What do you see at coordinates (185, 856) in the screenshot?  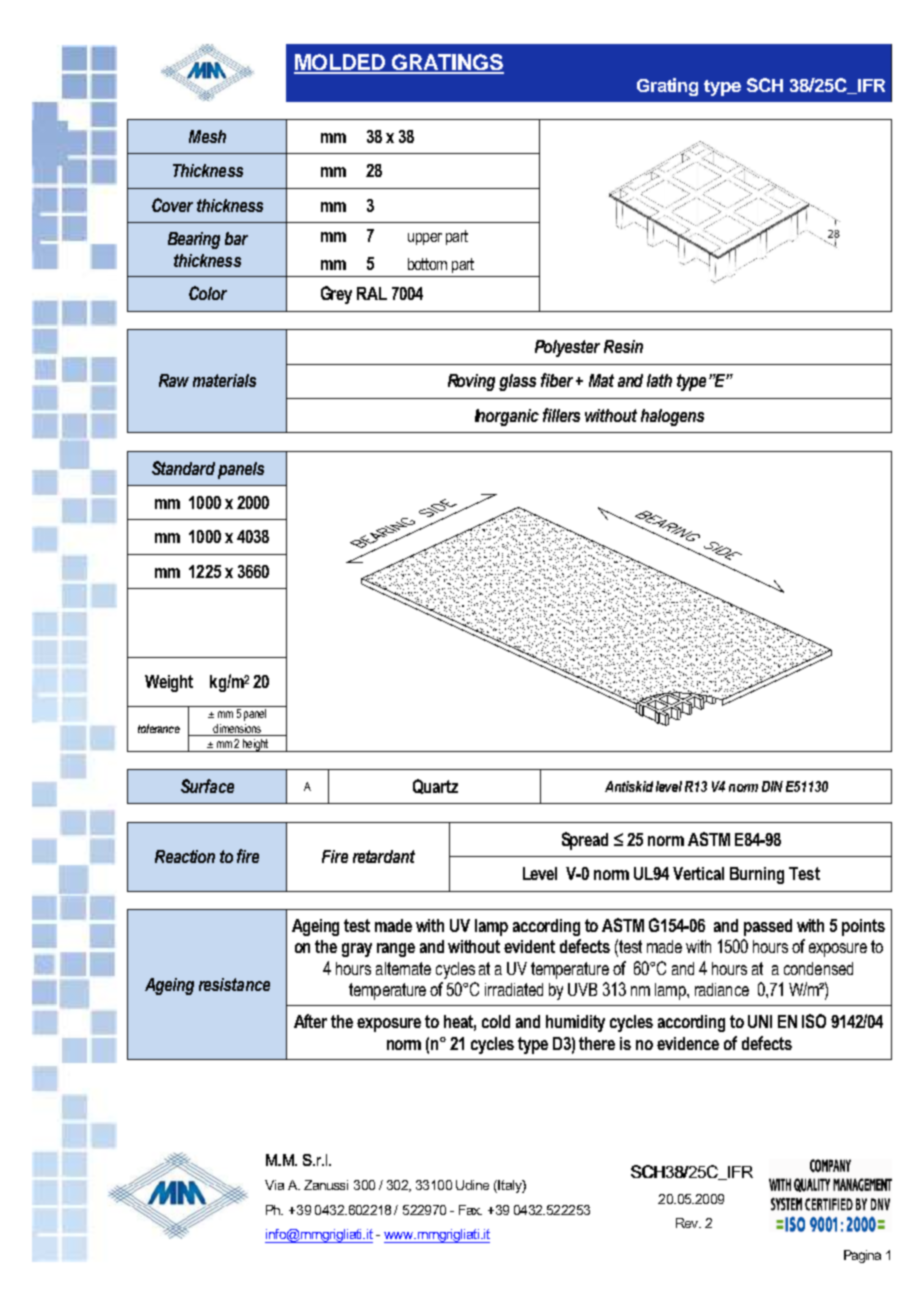 I see `Reaction` at bounding box center [185, 856].
